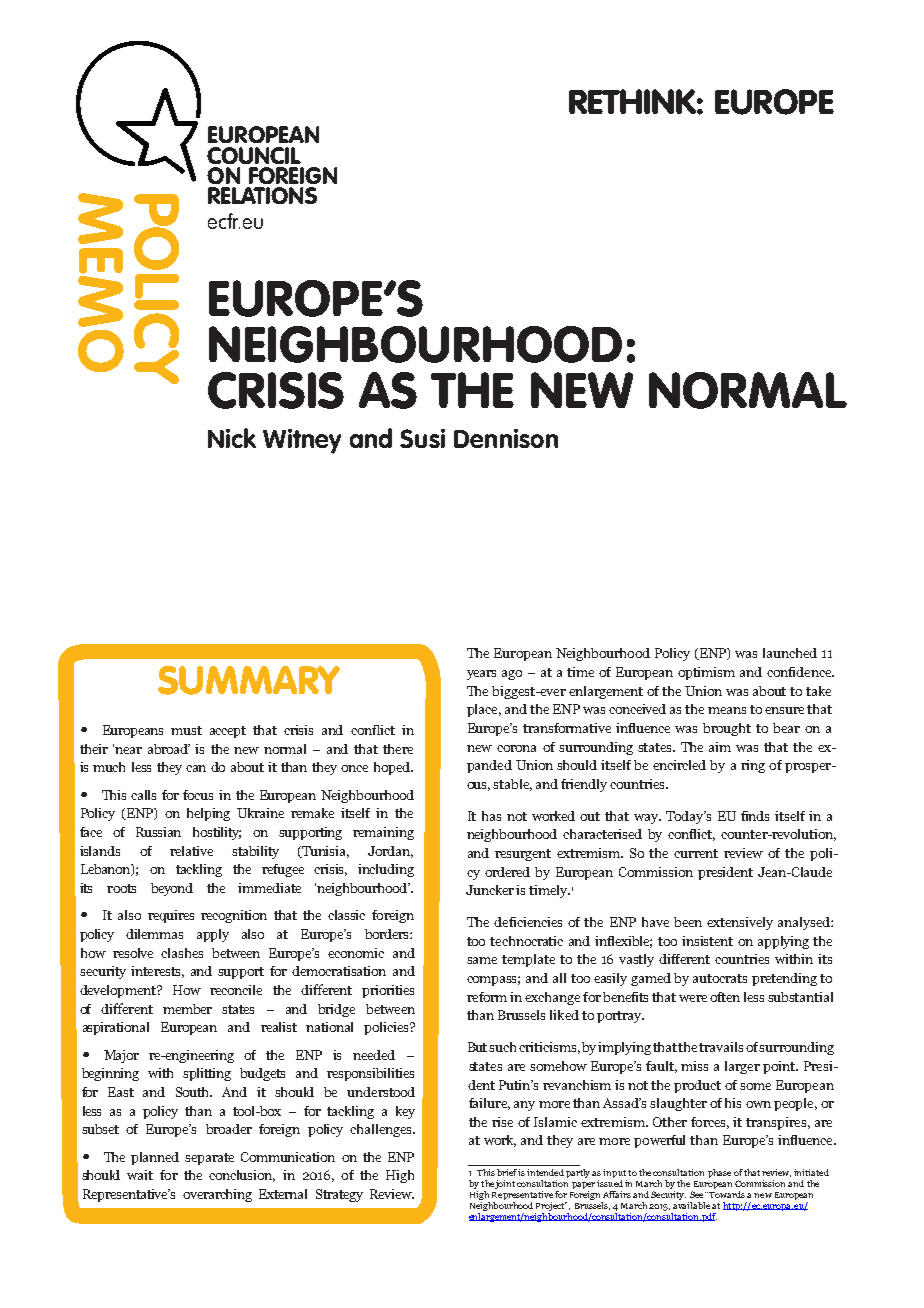  I want to click on Dennison, so click(506, 438).
